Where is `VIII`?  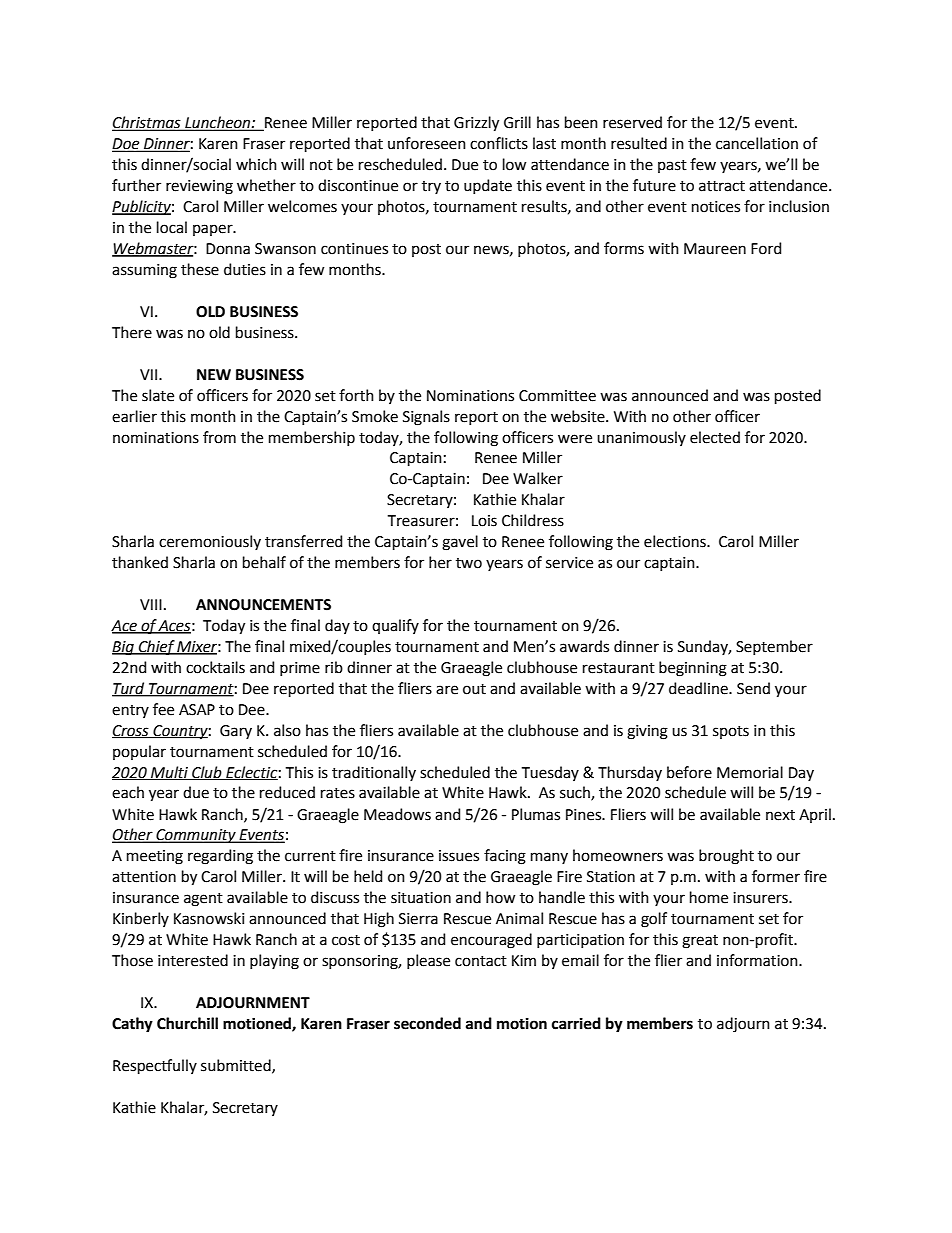
VIII is located at coordinates (151, 604).
